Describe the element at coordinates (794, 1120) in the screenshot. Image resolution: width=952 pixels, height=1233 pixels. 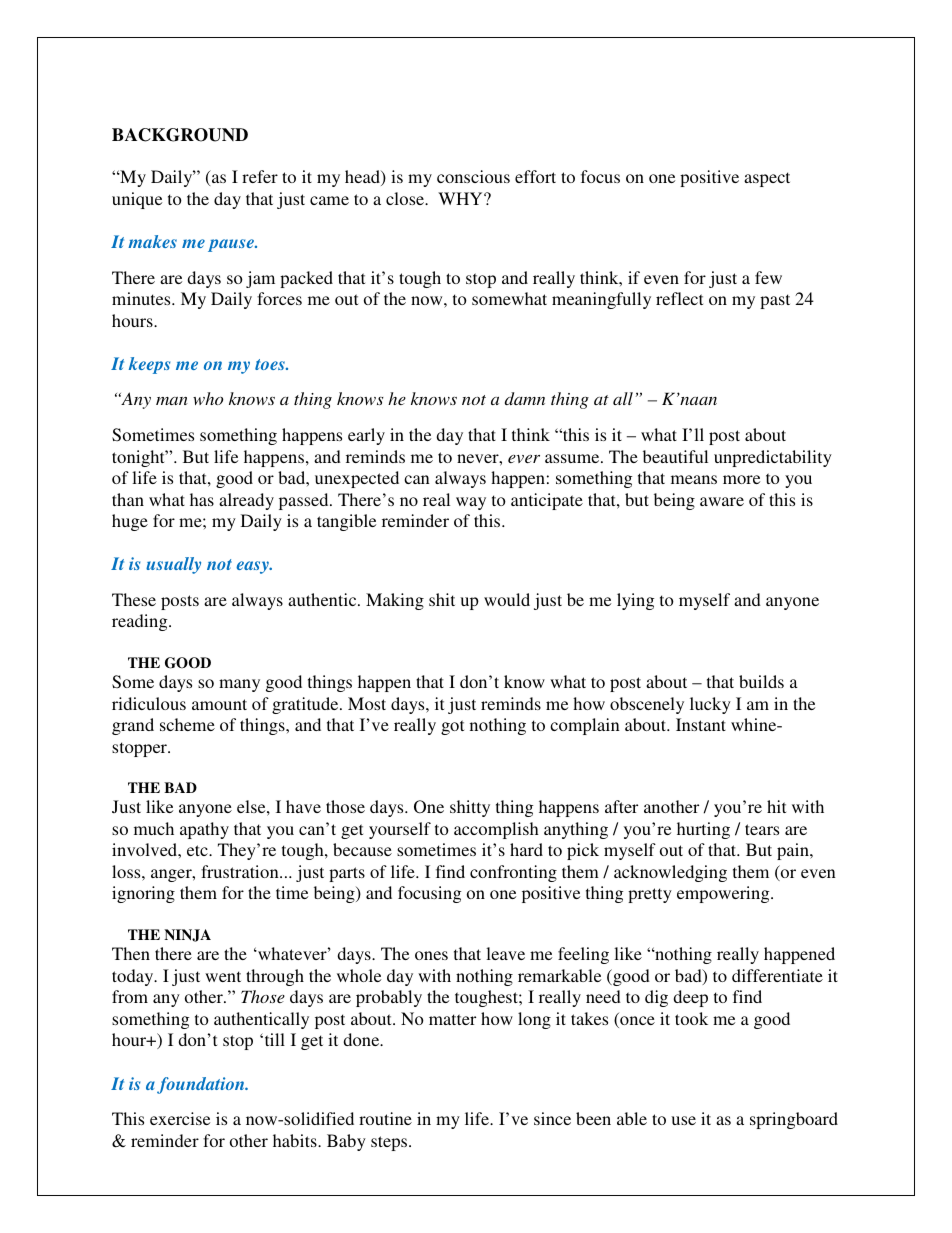
I see `springboard` at that location.
